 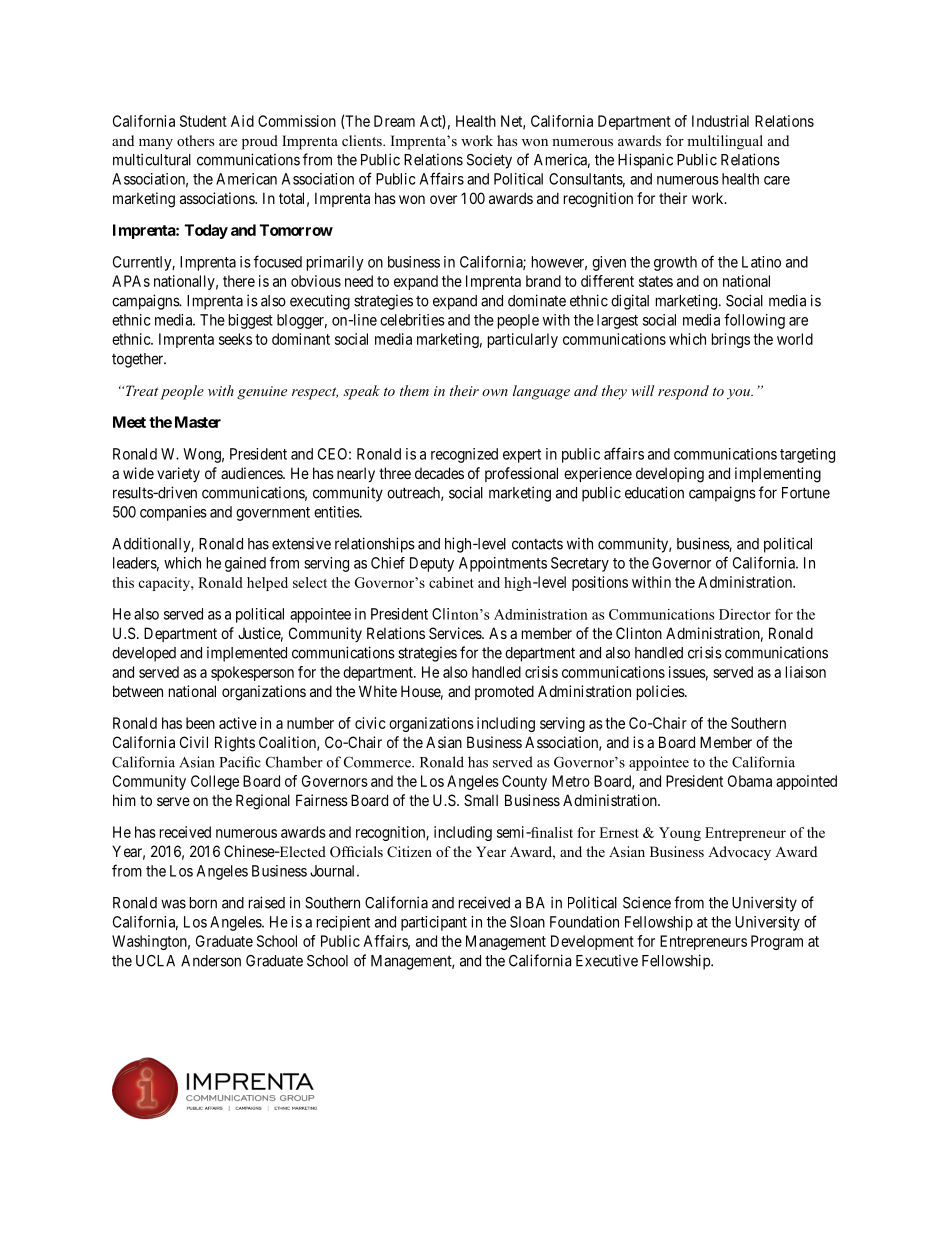 I want to click on participant, so click(x=434, y=923).
